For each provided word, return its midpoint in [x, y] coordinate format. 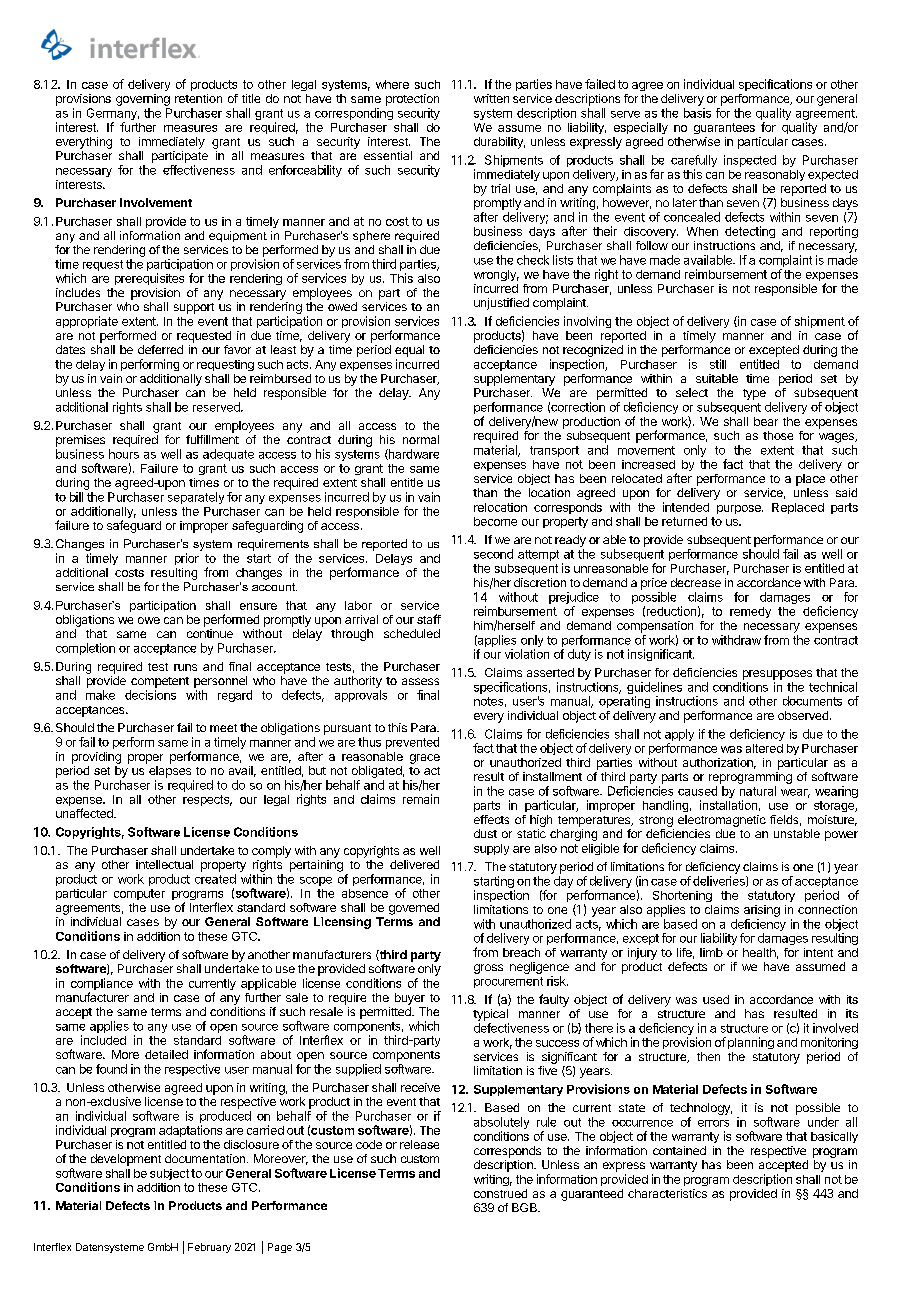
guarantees [724, 128]
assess [420, 681]
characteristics [667, 1193]
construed [500, 1193]
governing [143, 100]
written [491, 98]
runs [185, 667]
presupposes [777, 675]
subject [169, 1174]
